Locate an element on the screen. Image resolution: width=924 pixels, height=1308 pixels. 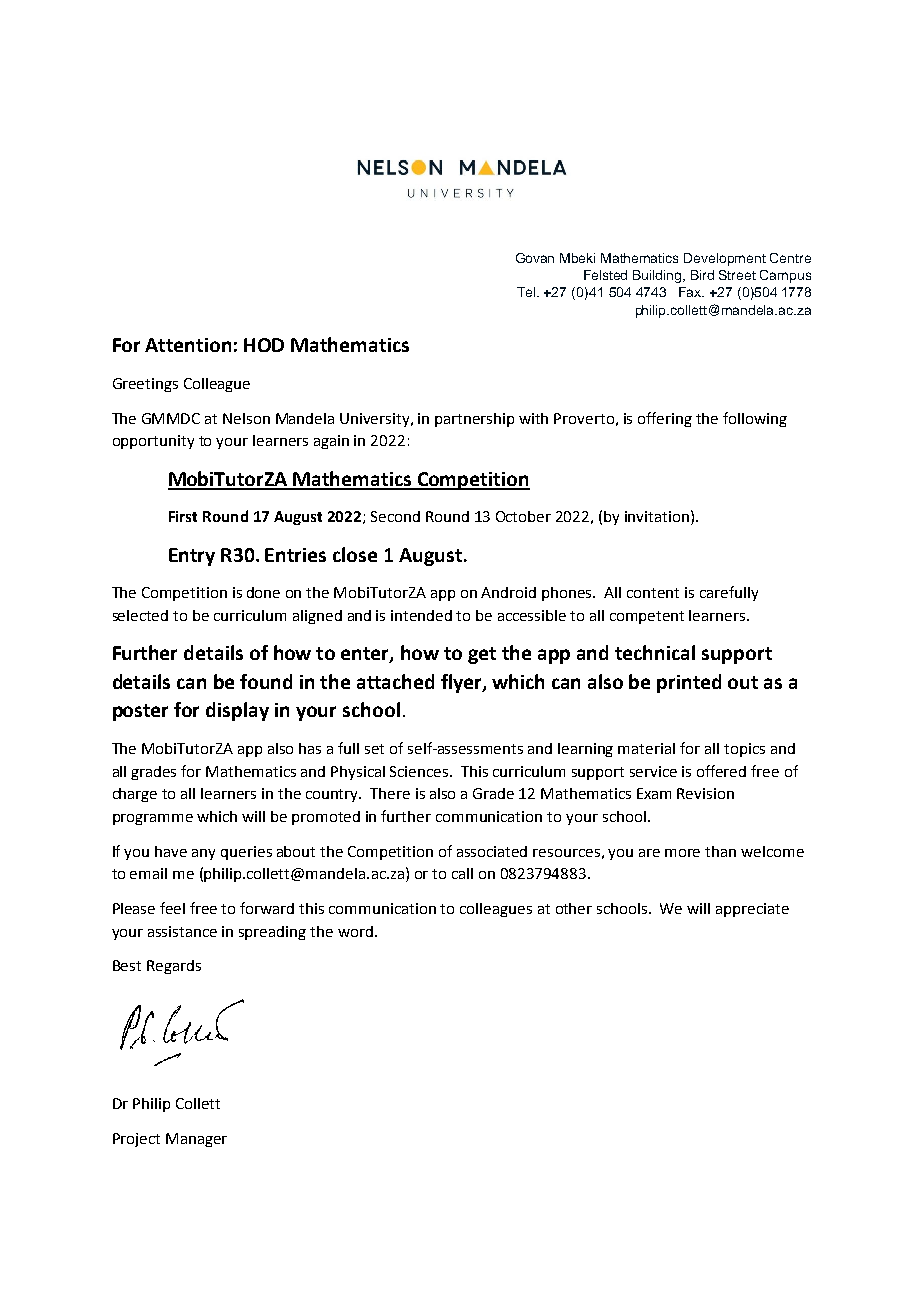
Bird is located at coordinates (702, 275).
